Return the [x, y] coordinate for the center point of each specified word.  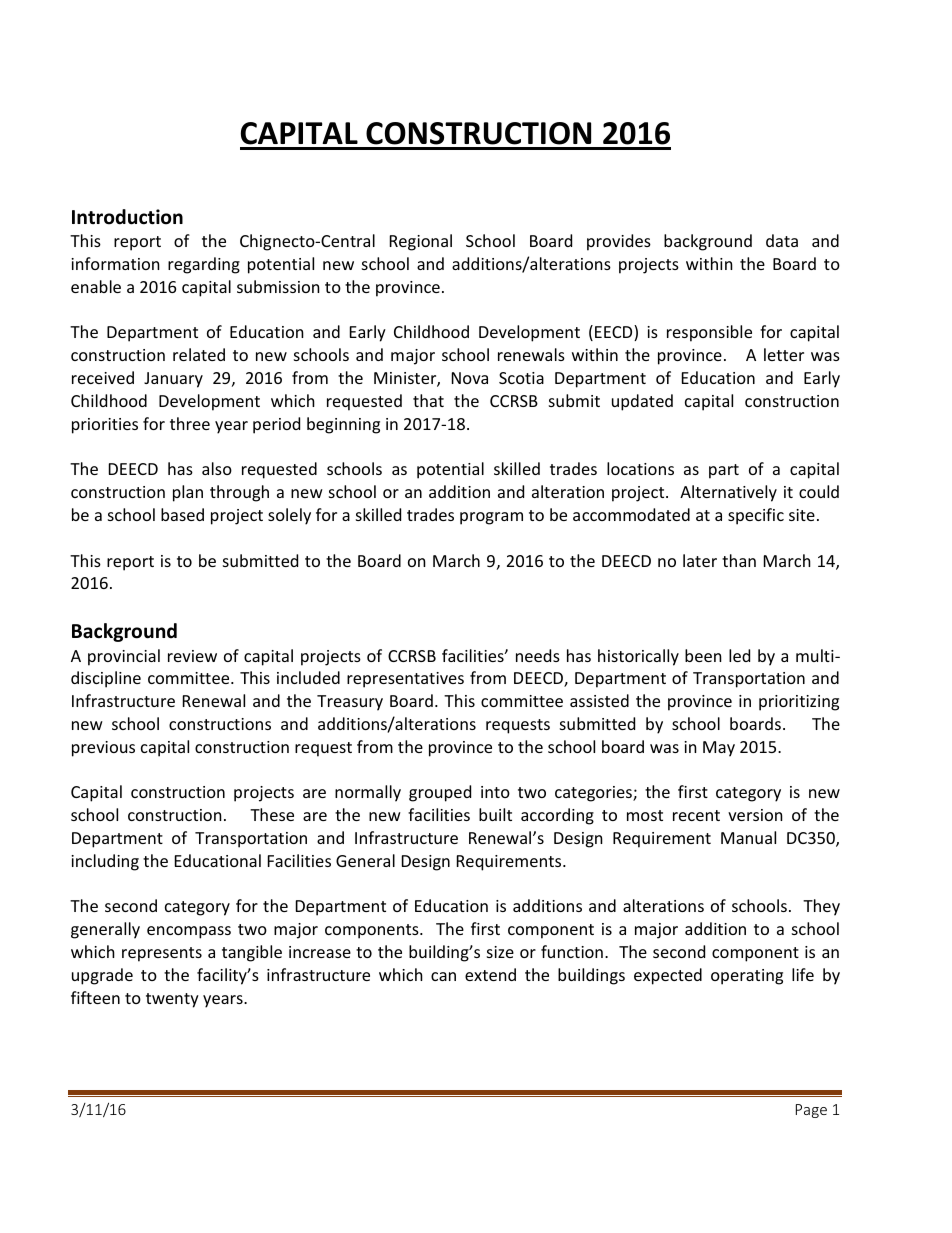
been [703, 655]
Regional [421, 242]
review [192, 656]
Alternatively [728, 493]
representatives [405, 680]
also [217, 468]
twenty [172, 1000]
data [782, 240]
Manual [748, 837]
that [428, 400]
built [495, 814]
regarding [204, 265]
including [105, 862]
